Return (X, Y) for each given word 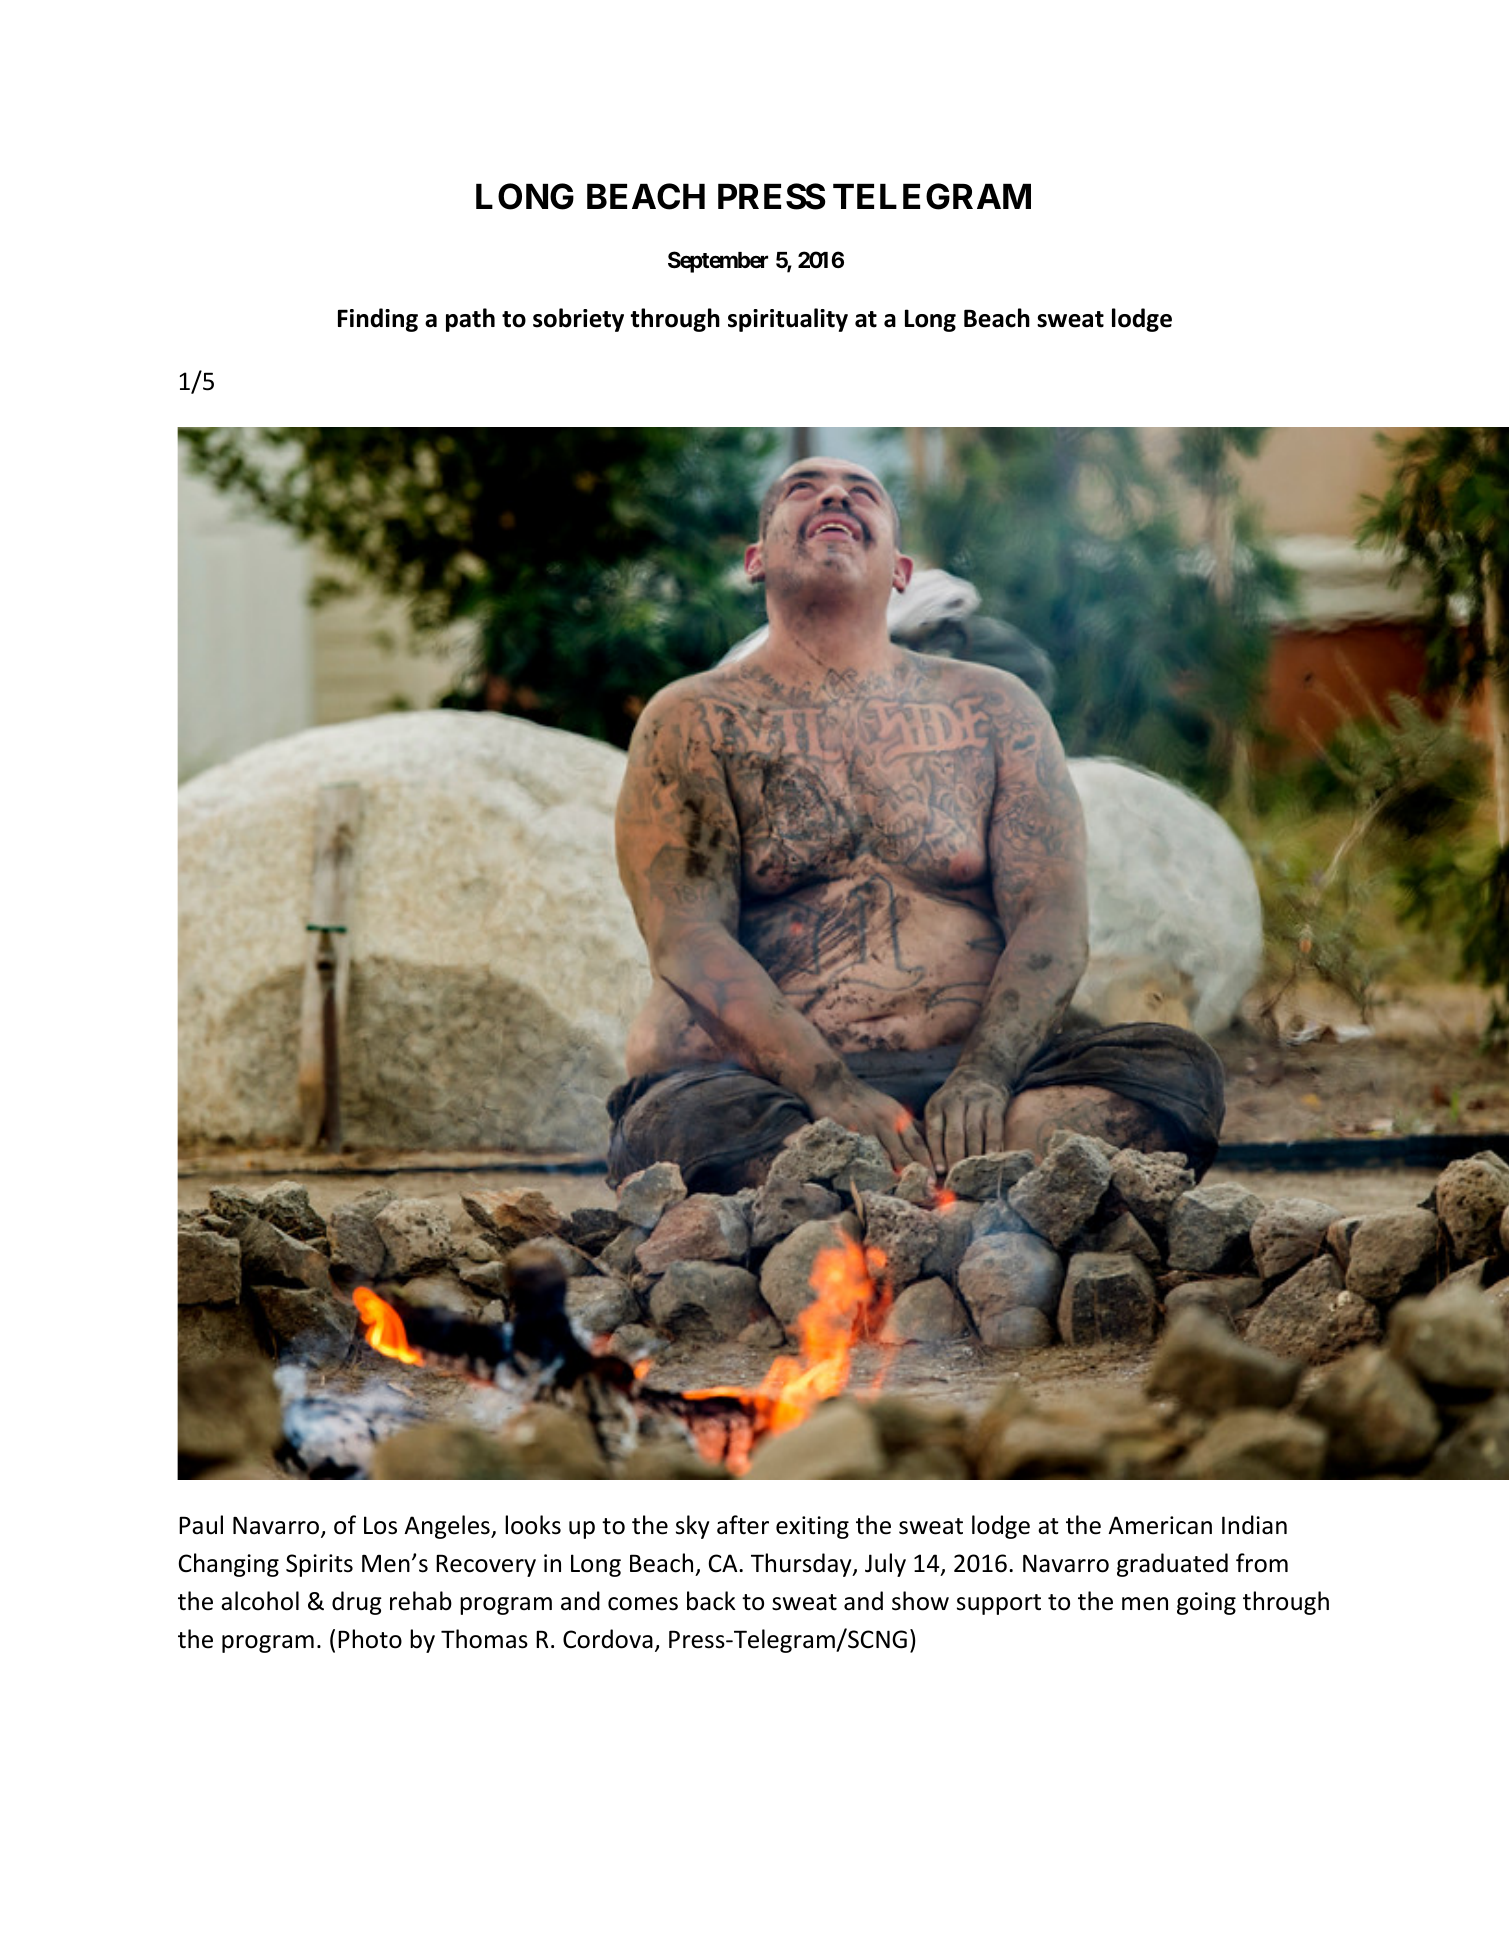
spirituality (788, 320)
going (1206, 1603)
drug (357, 1603)
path (470, 320)
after (743, 1525)
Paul (201, 1525)
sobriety (578, 320)
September (718, 262)
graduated (1172, 1565)
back (711, 1601)
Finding (378, 320)
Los (380, 1525)
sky (692, 1527)
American (1160, 1525)
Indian (1254, 1525)
